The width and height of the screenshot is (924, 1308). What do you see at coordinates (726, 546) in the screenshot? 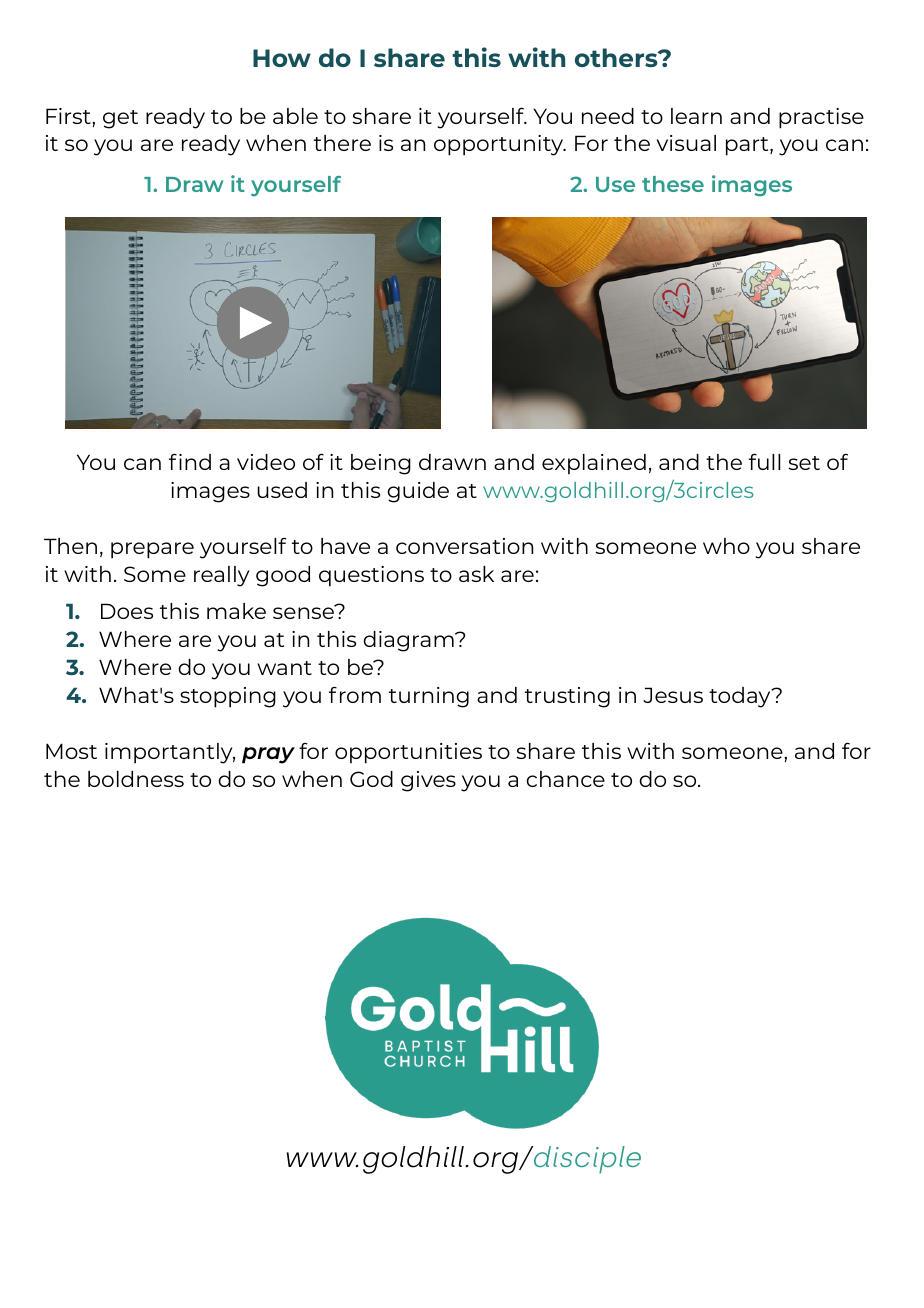
I see `who` at bounding box center [726, 546].
